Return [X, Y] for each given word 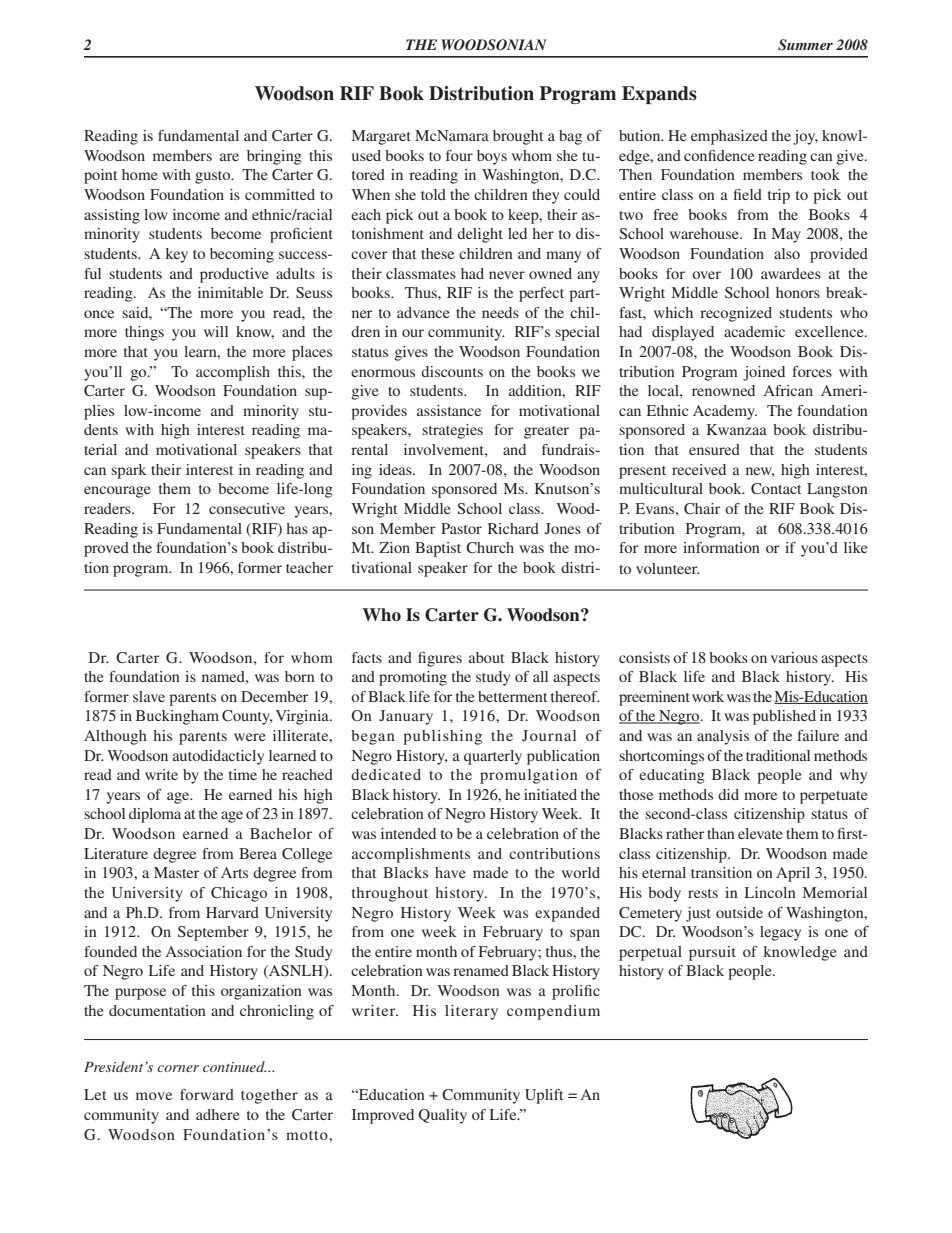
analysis [723, 737]
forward [207, 1094]
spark [129, 471]
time [243, 774]
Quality [442, 1116]
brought [518, 137]
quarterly [493, 757]
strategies [452, 431]
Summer [805, 45]
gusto [214, 177]
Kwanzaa [737, 429]
